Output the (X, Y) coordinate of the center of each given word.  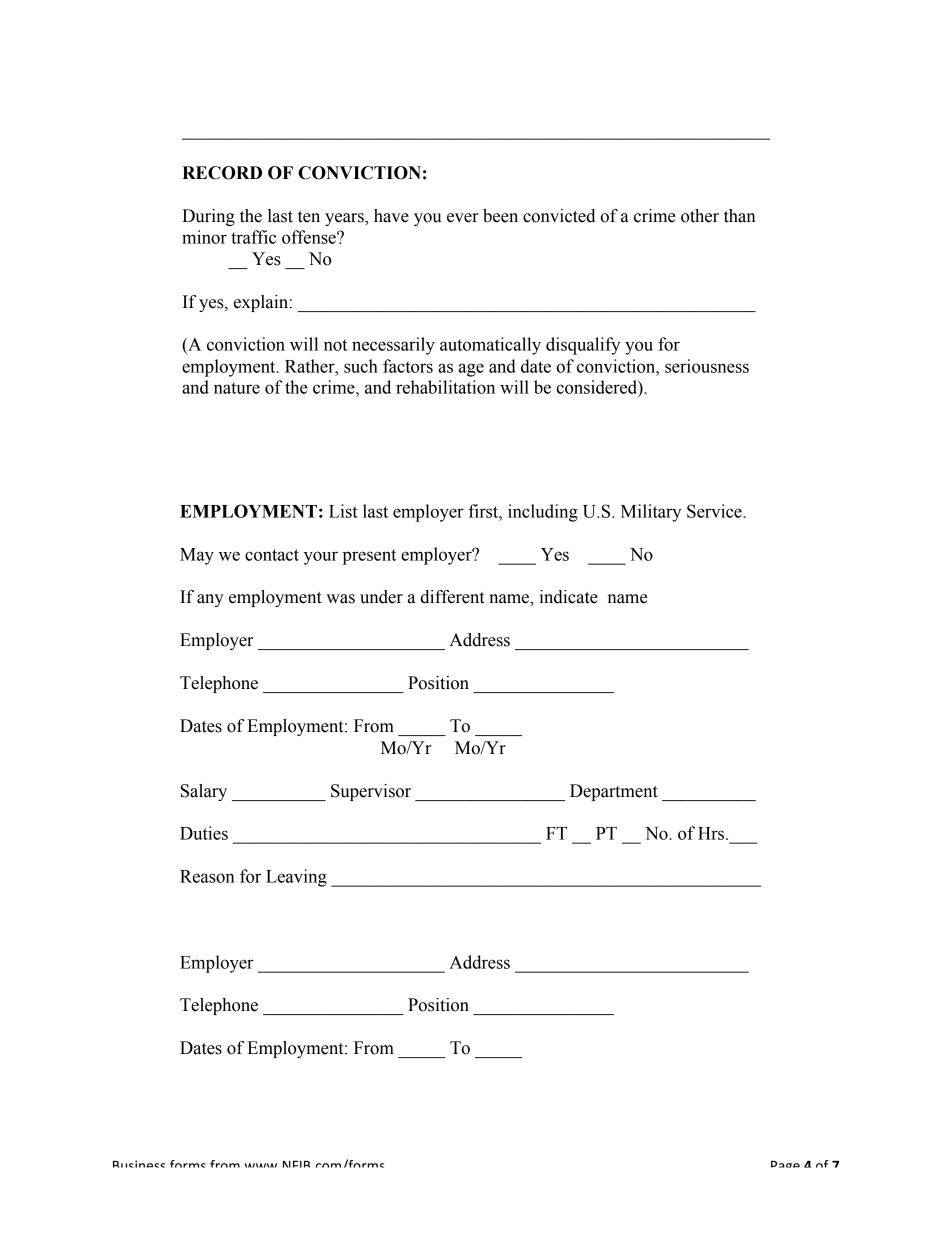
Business (139, 1164)
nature (237, 388)
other (700, 216)
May (197, 556)
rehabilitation (445, 387)
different (452, 597)
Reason (207, 876)
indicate (568, 597)
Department (614, 792)
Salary (204, 792)
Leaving (296, 878)
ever (463, 218)
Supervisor (371, 792)
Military (651, 513)
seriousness (707, 366)
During (208, 217)
